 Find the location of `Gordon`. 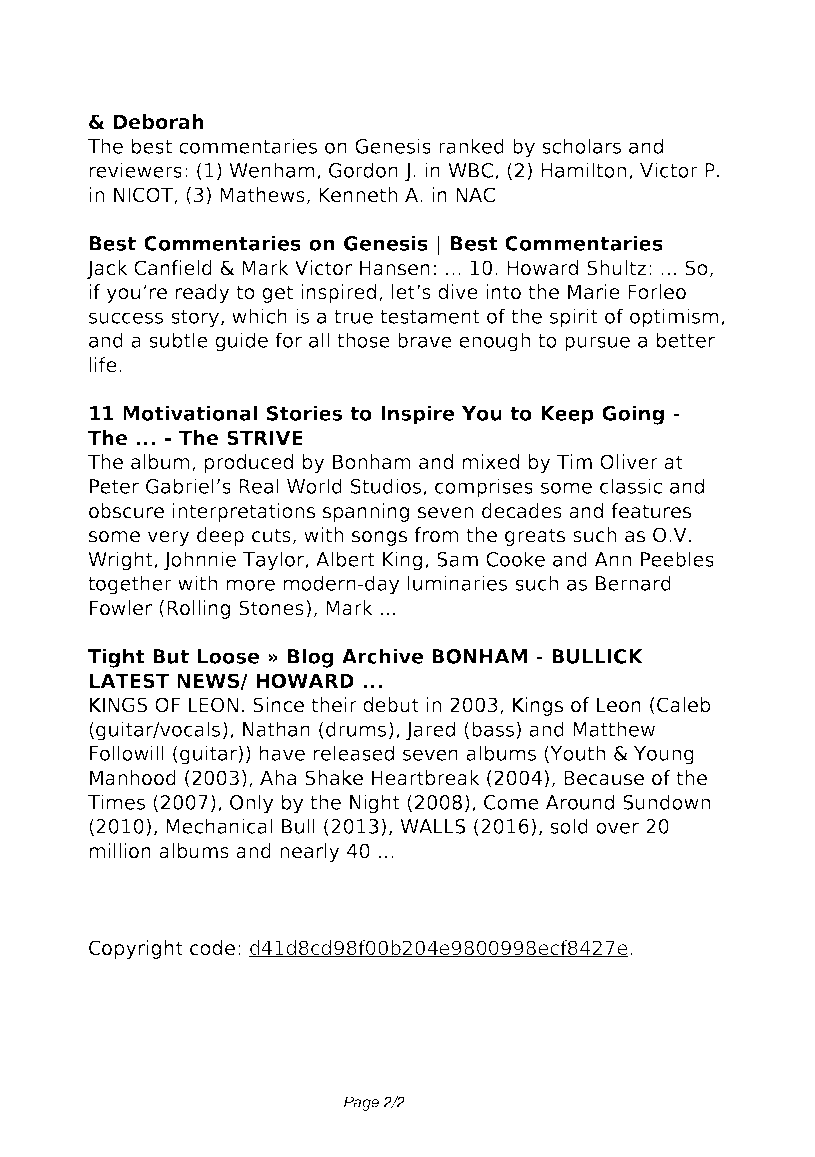

Gordon is located at coordinates (363, 170).
